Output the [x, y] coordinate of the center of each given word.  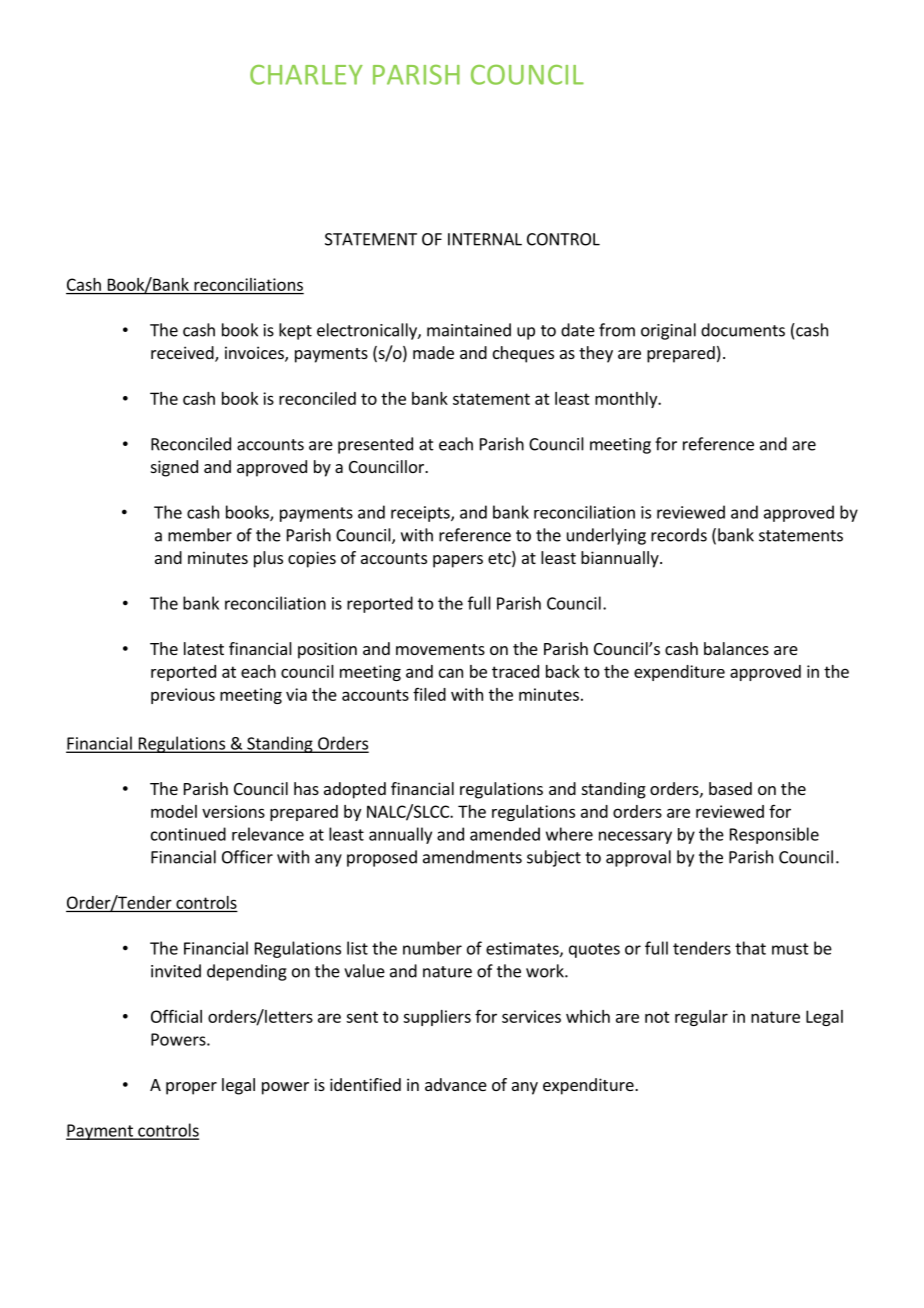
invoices [255, 354]
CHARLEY [306, 75]
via [296, 694]
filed [429, 694]
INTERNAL [485, 239]
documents [743, 330]
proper [191, 1088]
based [730, 788]
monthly [627, 400]
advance [456, 1084]
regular [701, 1018]
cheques [523, 354]
